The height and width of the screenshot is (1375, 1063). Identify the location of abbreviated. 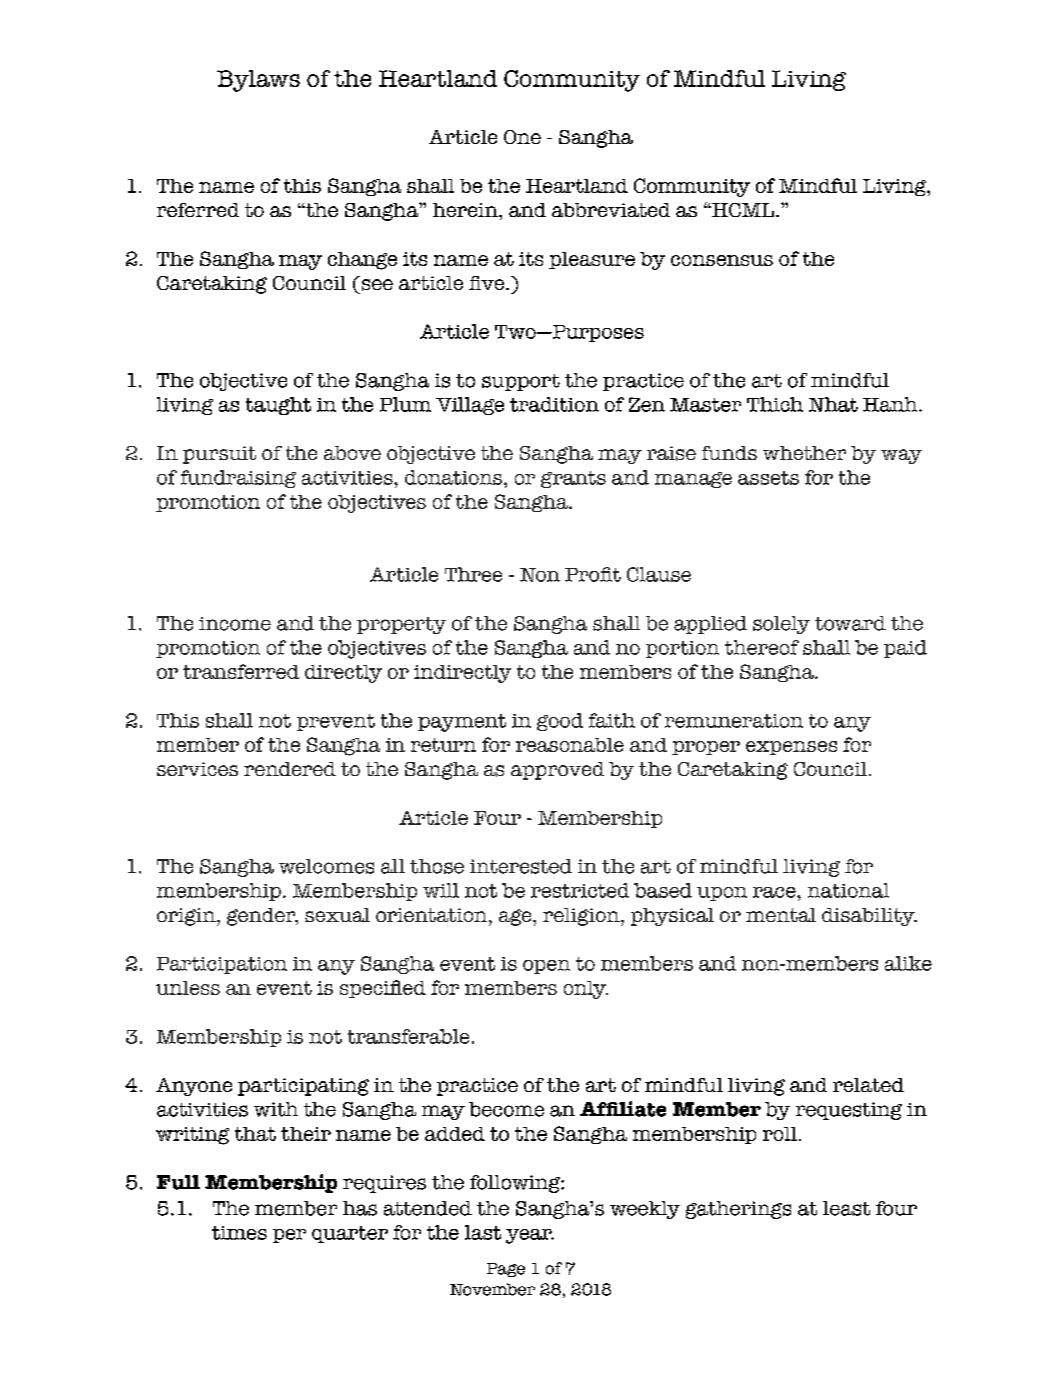
(611, 210).
